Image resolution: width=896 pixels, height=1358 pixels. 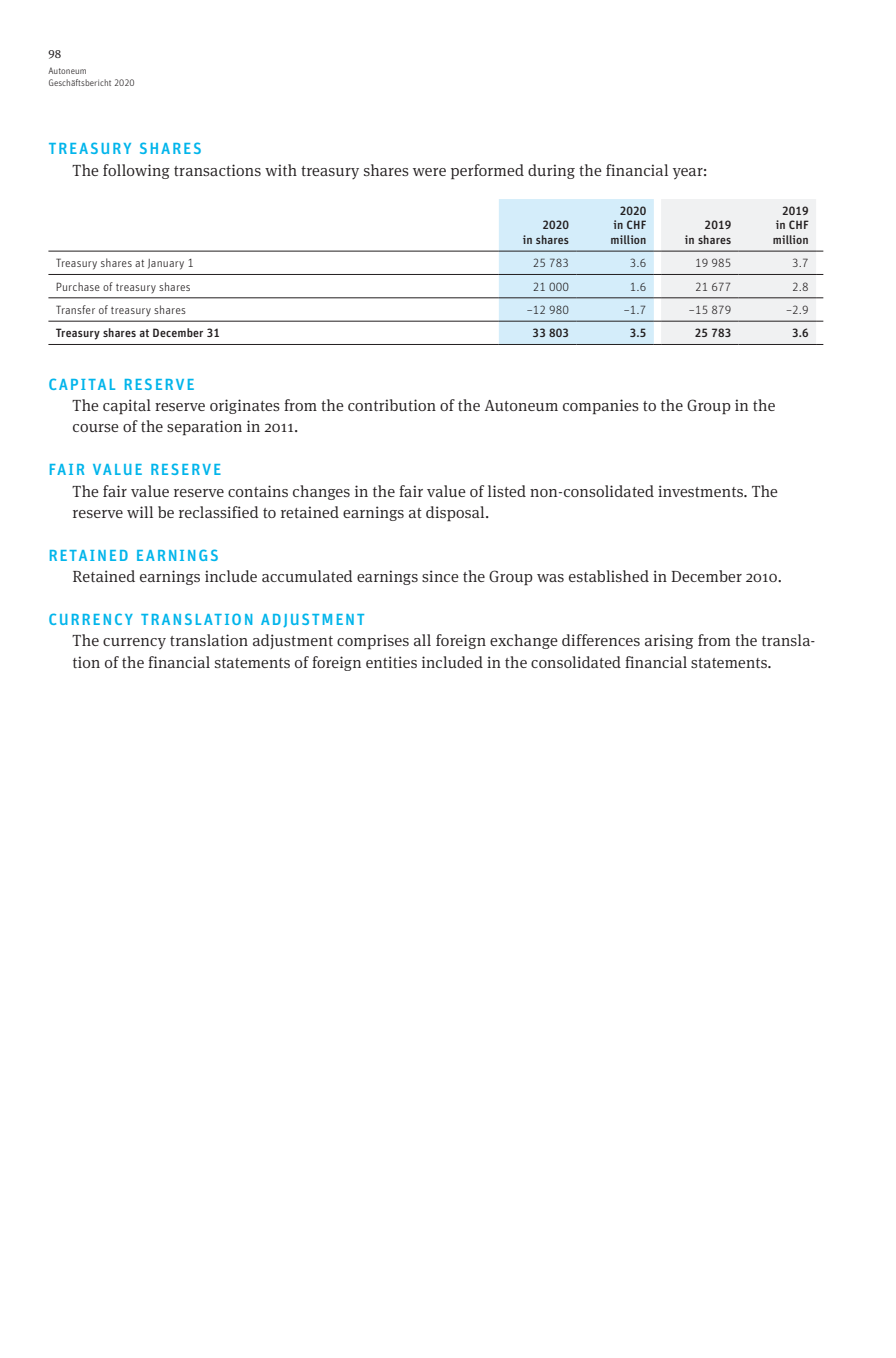 I want to click on comprises, so click(x=373, y=642).
